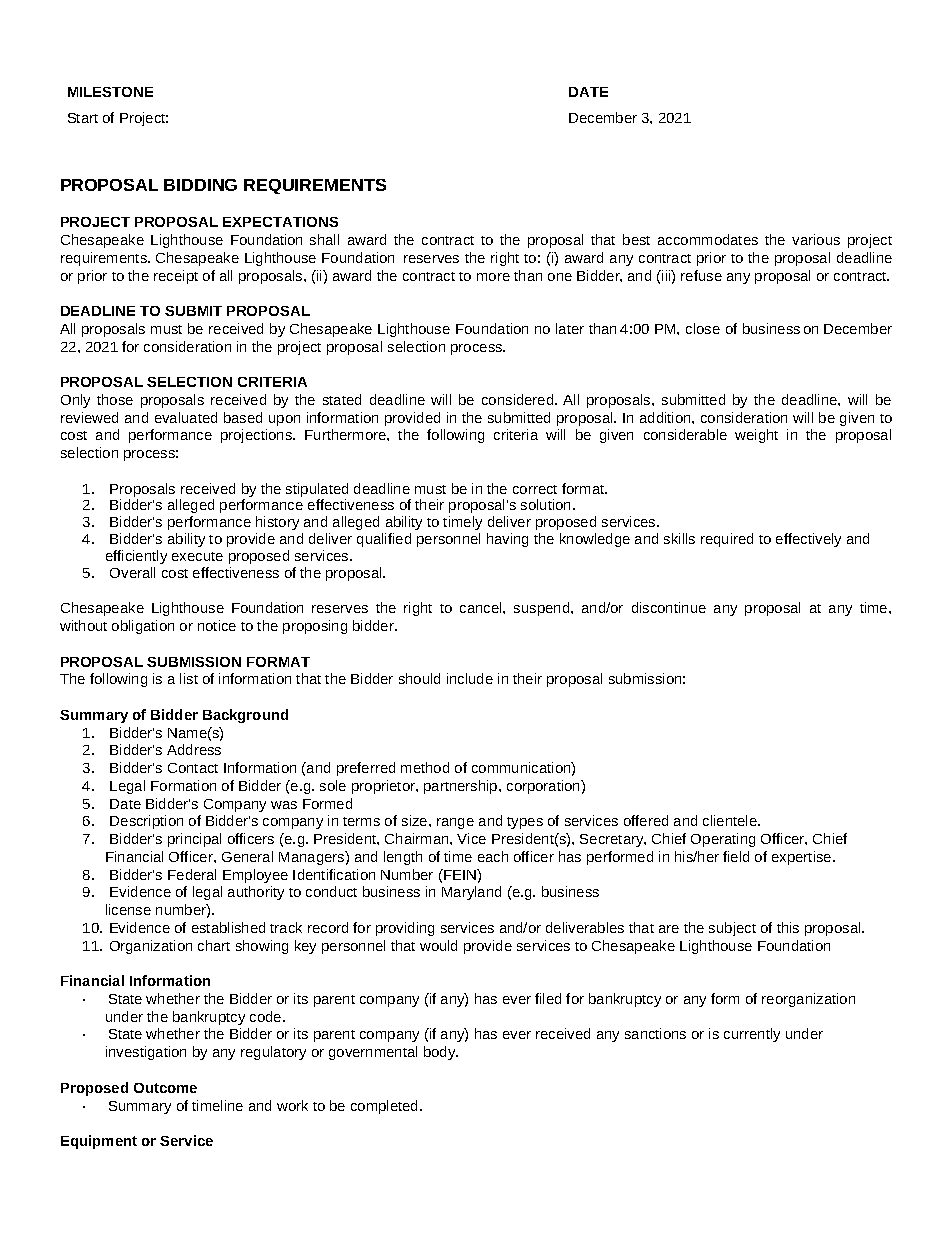 The width and height of the screenshot is (952, 1233). Describe the element at coordinates (165, 1088) in the screenshot. I see `Outcome` at that location.
